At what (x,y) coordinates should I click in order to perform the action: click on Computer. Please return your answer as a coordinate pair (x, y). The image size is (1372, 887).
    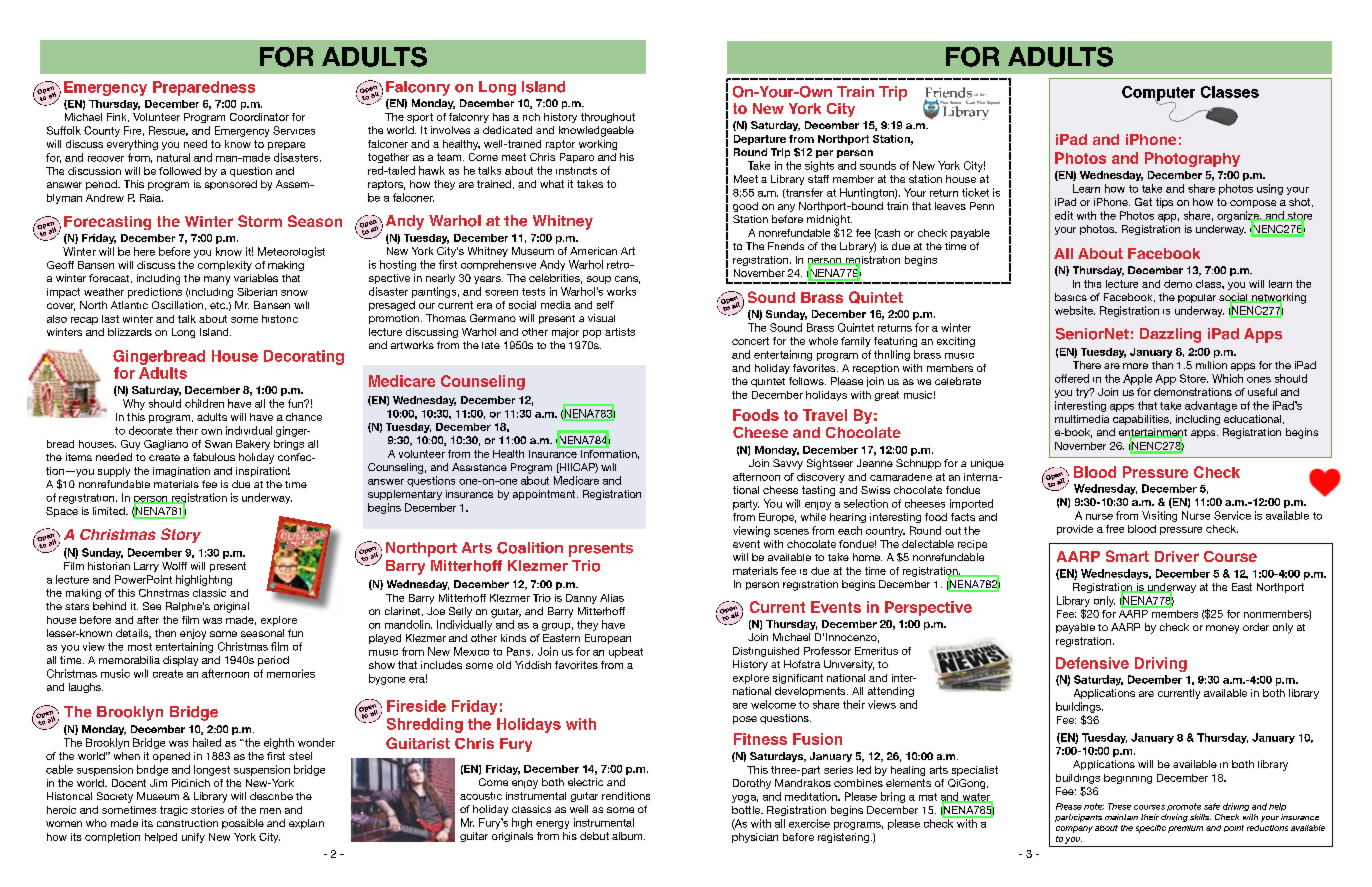
    Looking at the image, I should click on (1158, 94).
